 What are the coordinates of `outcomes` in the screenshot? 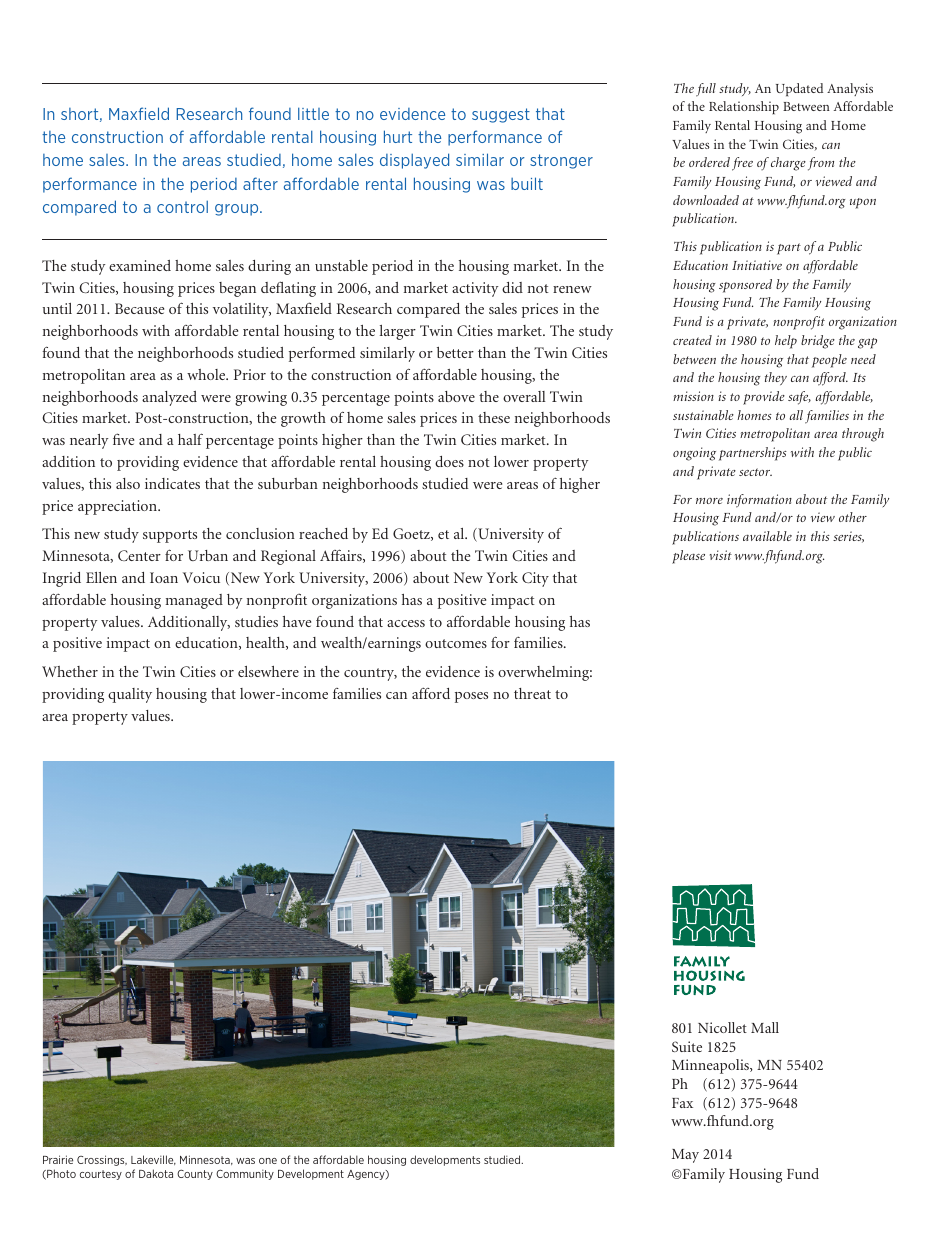 It's located at (456, 643).
